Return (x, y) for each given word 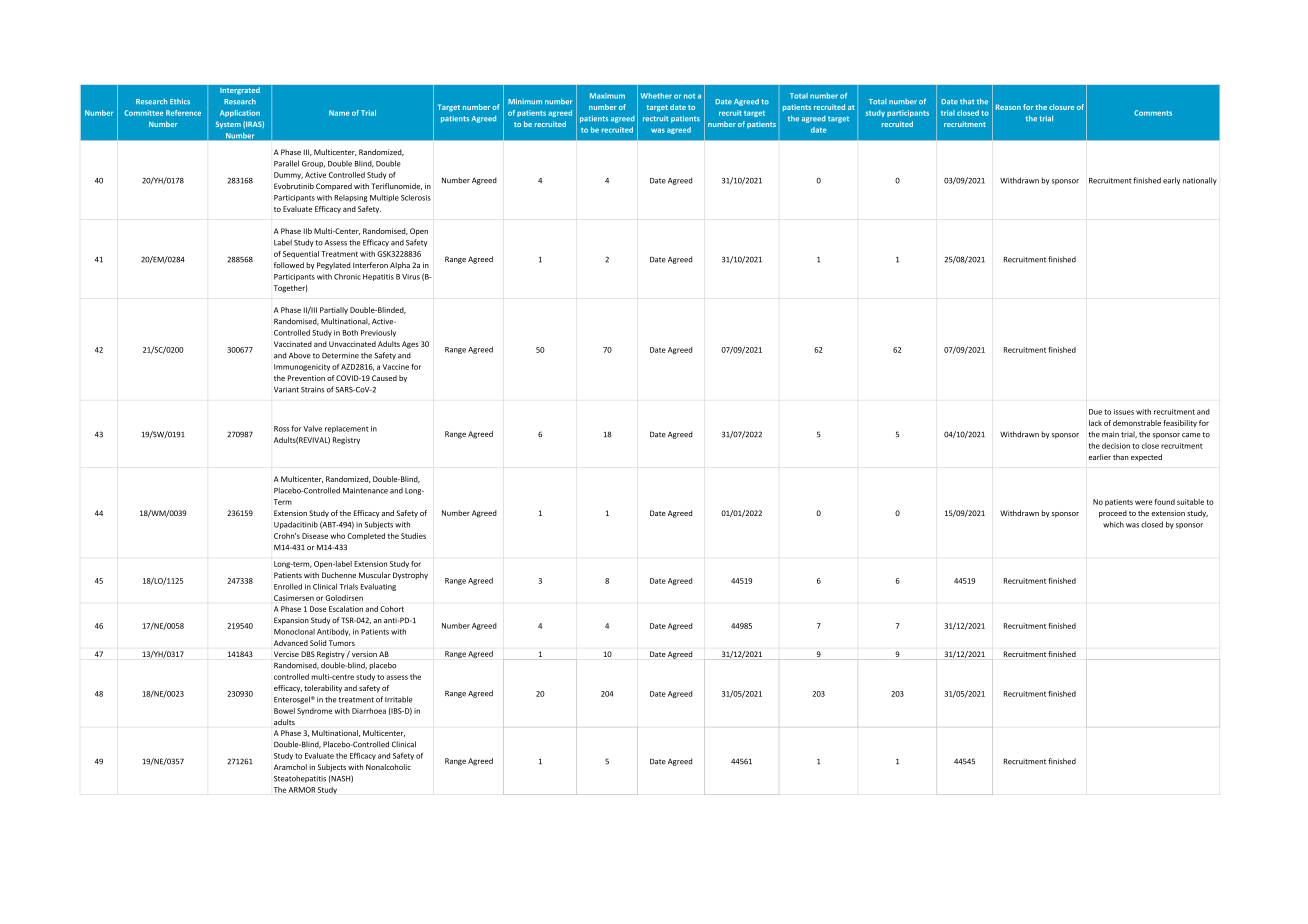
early (1171, 181)
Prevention (306, 378)
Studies (413, 536)
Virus (411, 277)
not (689, 96)
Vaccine (395, 367)
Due (1095, 412)
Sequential (301, 254)
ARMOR (301, 790)
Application (240, 113)
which (1113, 524)
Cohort (392, 609)
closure (1061, 107)
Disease (315, 536)
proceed (1113, 514)
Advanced (291, 643)
